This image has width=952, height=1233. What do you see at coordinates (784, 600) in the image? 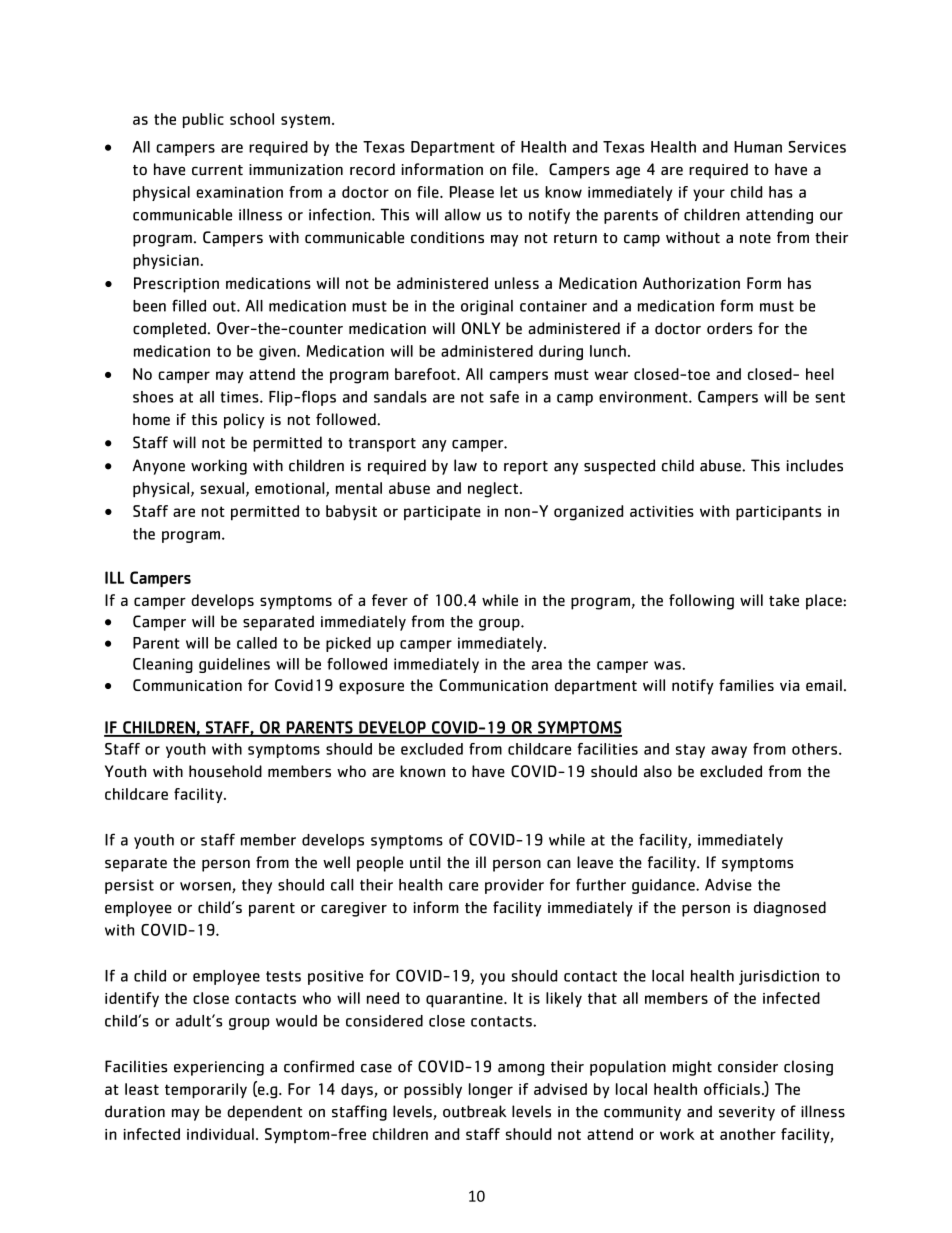
I see `take` at bounding box center [784, 600].
